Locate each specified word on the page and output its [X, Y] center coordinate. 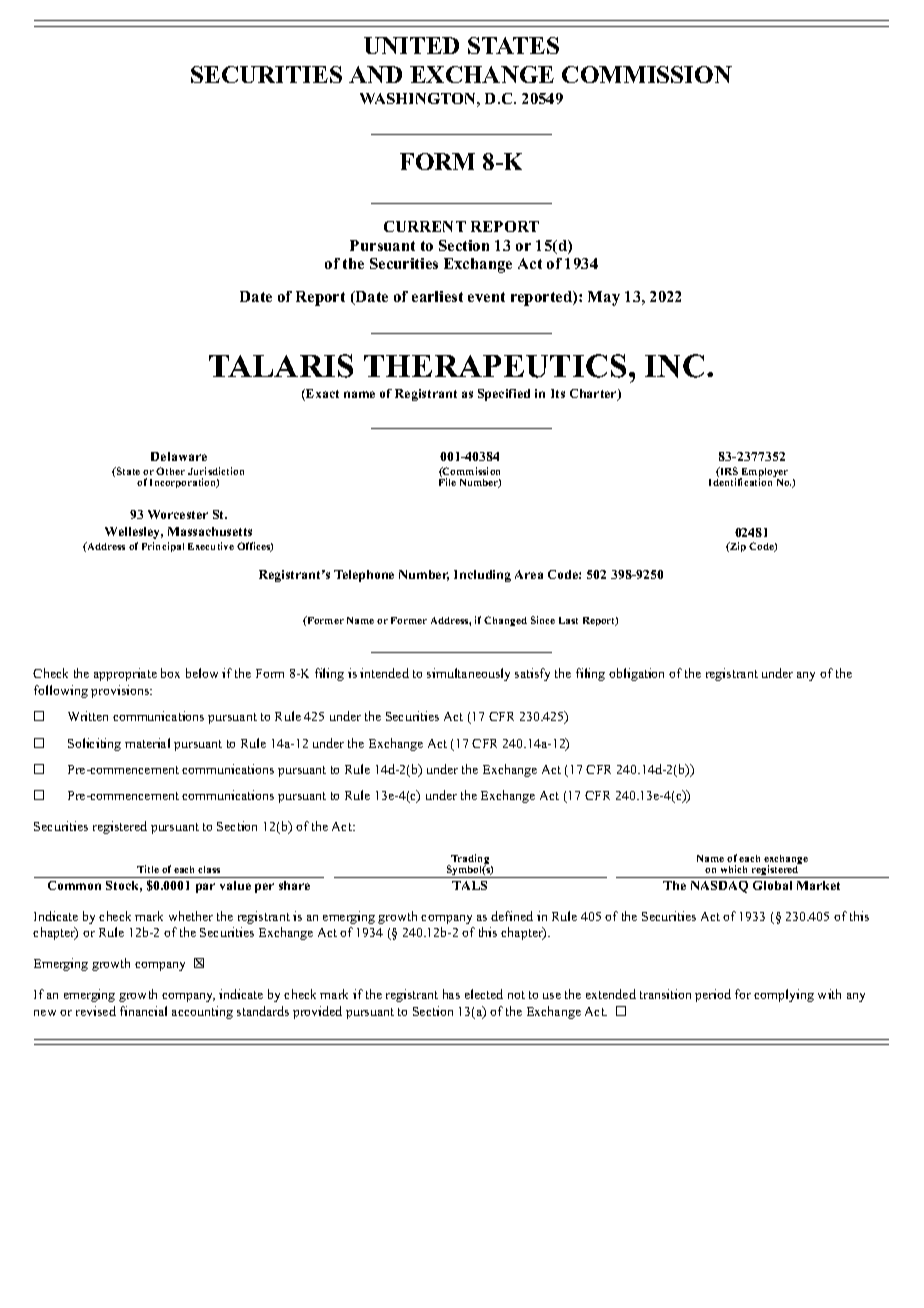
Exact [321, 395]
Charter [594, 395]
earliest [437, 296]
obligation [636, 674]
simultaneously [468, 674]
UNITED [411, 45]
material [147, 743]
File [447, 482]
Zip [737, 547]
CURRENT [425, 226]
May [604, 298]
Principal [163, 547]
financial [143, 1011]
